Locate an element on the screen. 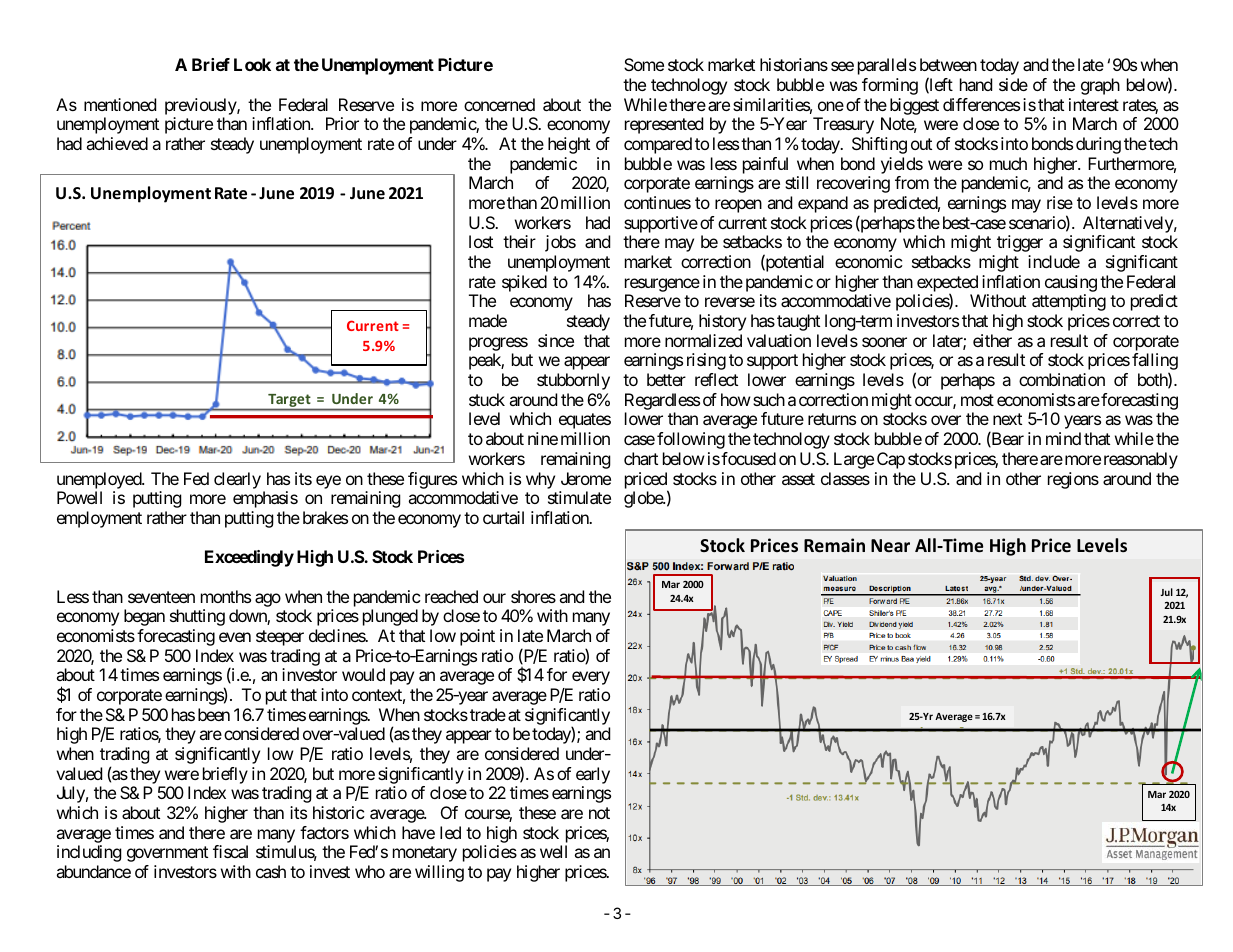 The width and height of the screenshot is (1233, 952). shores is located at coordinates (533, 596).
